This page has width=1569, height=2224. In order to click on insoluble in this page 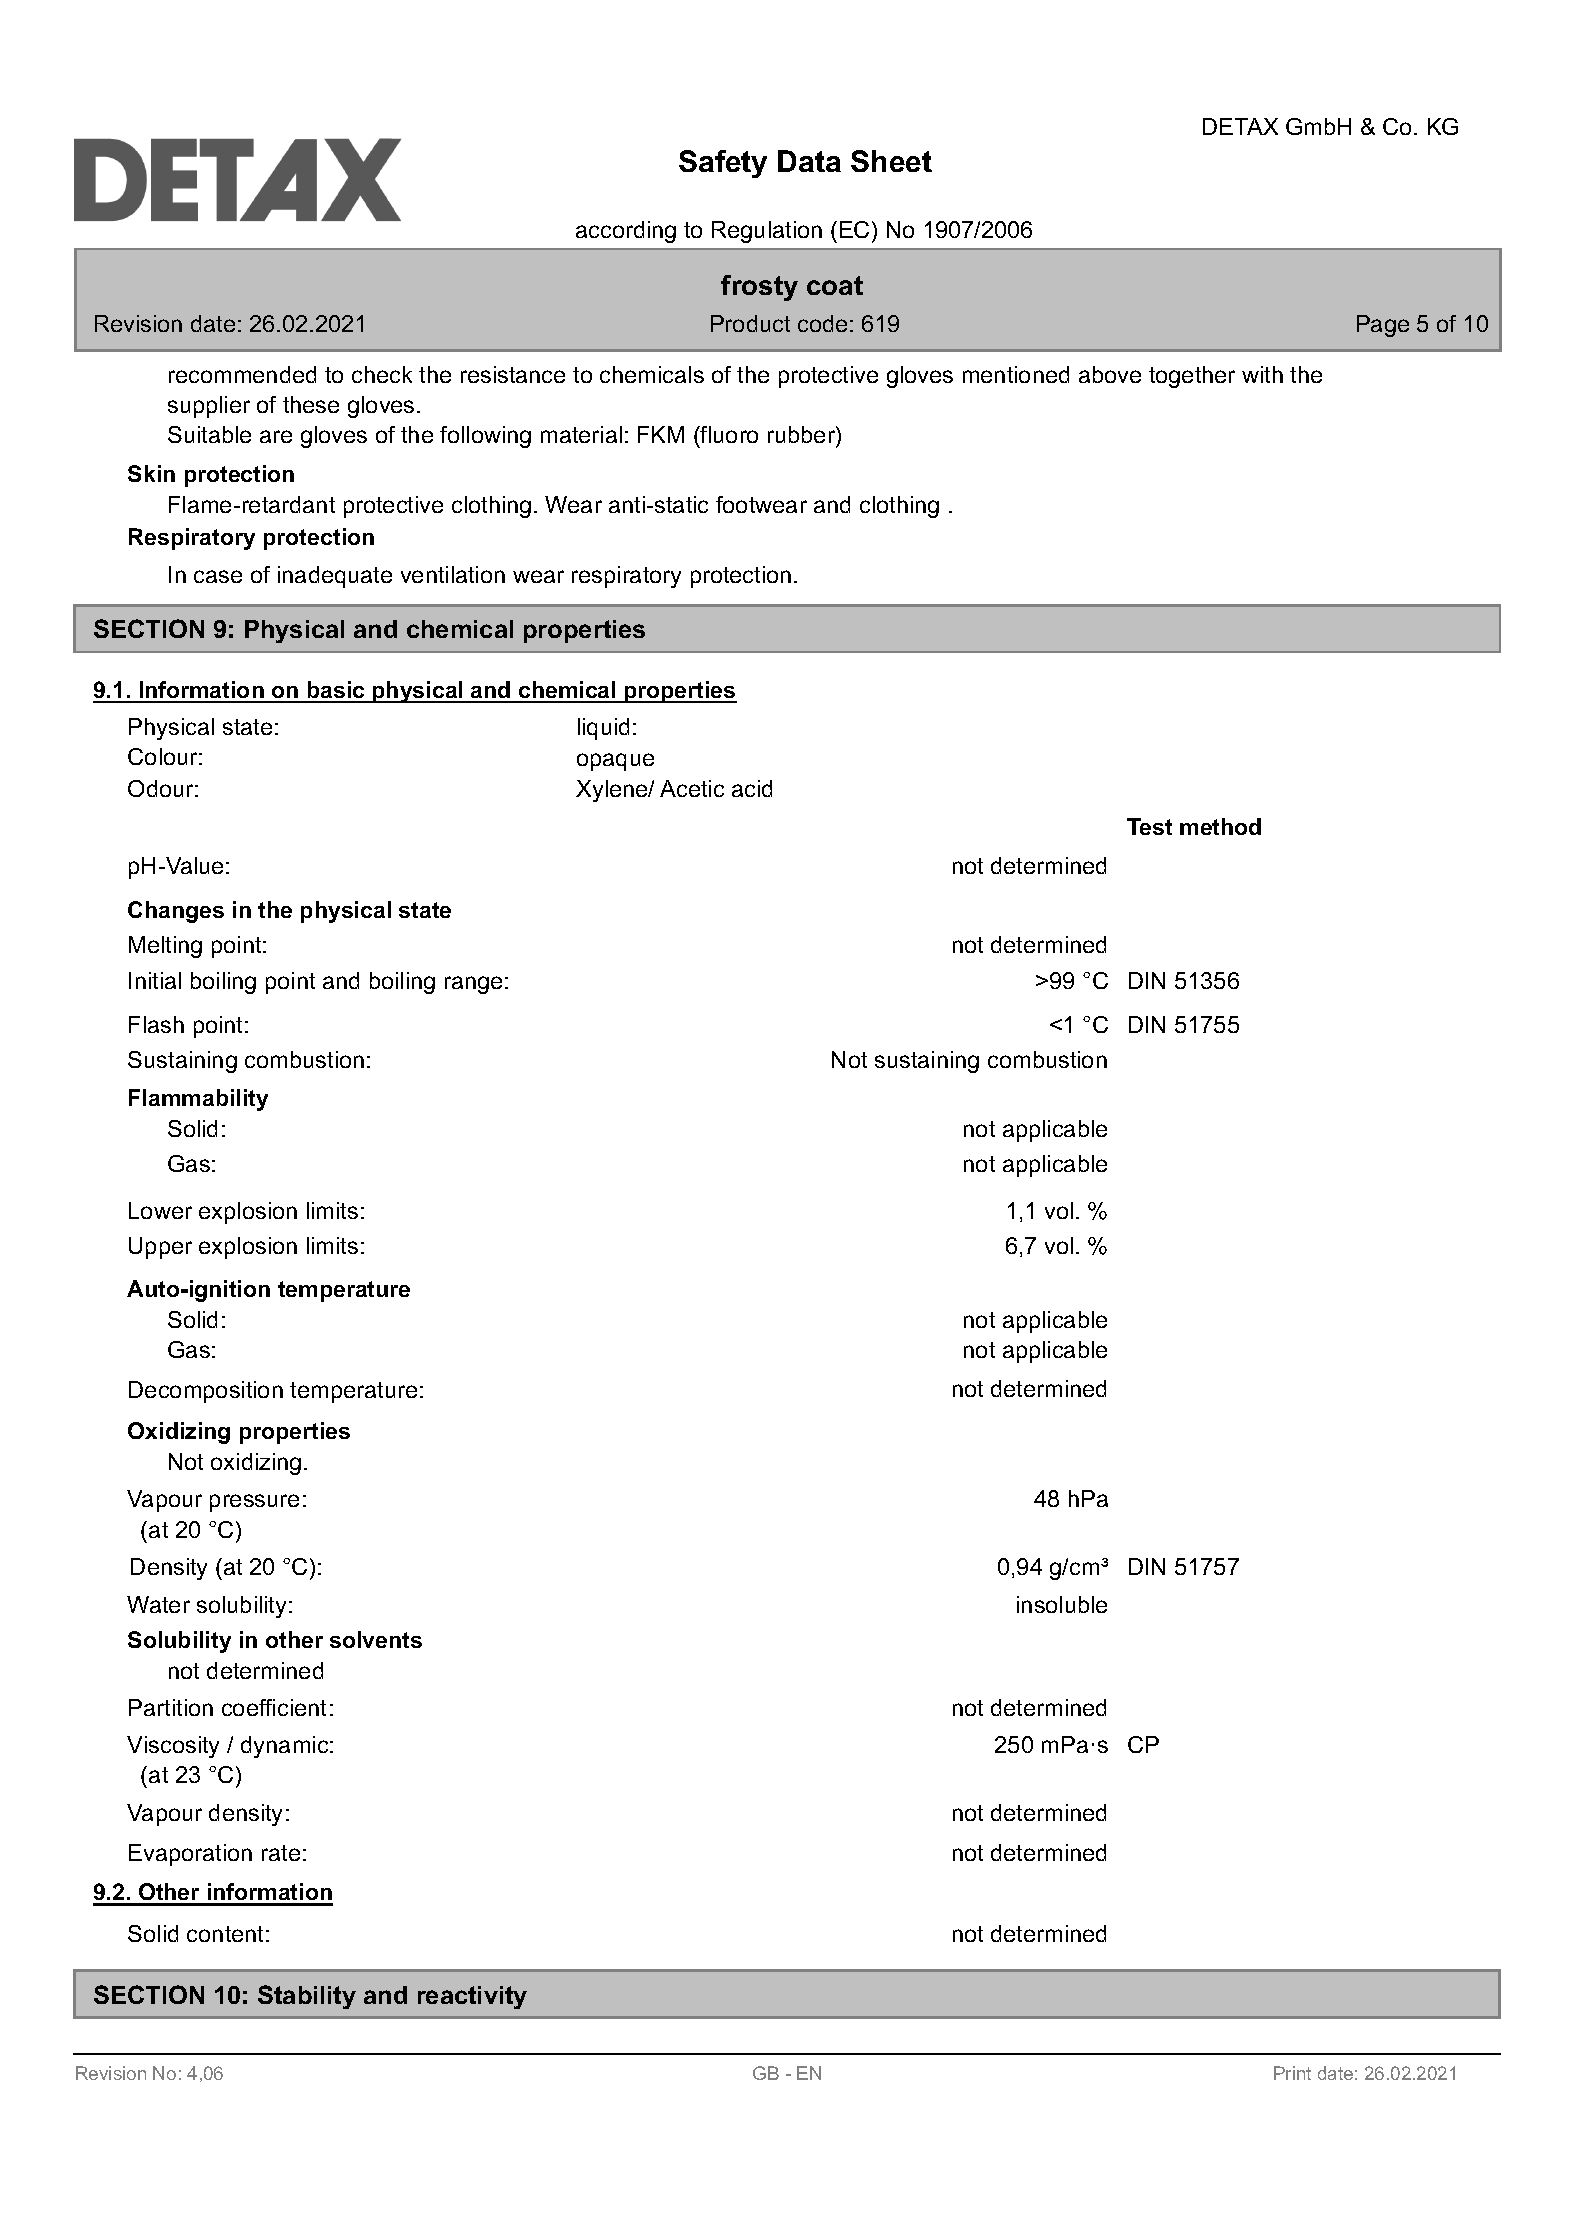, I will do `click(1062, 1604)`.
